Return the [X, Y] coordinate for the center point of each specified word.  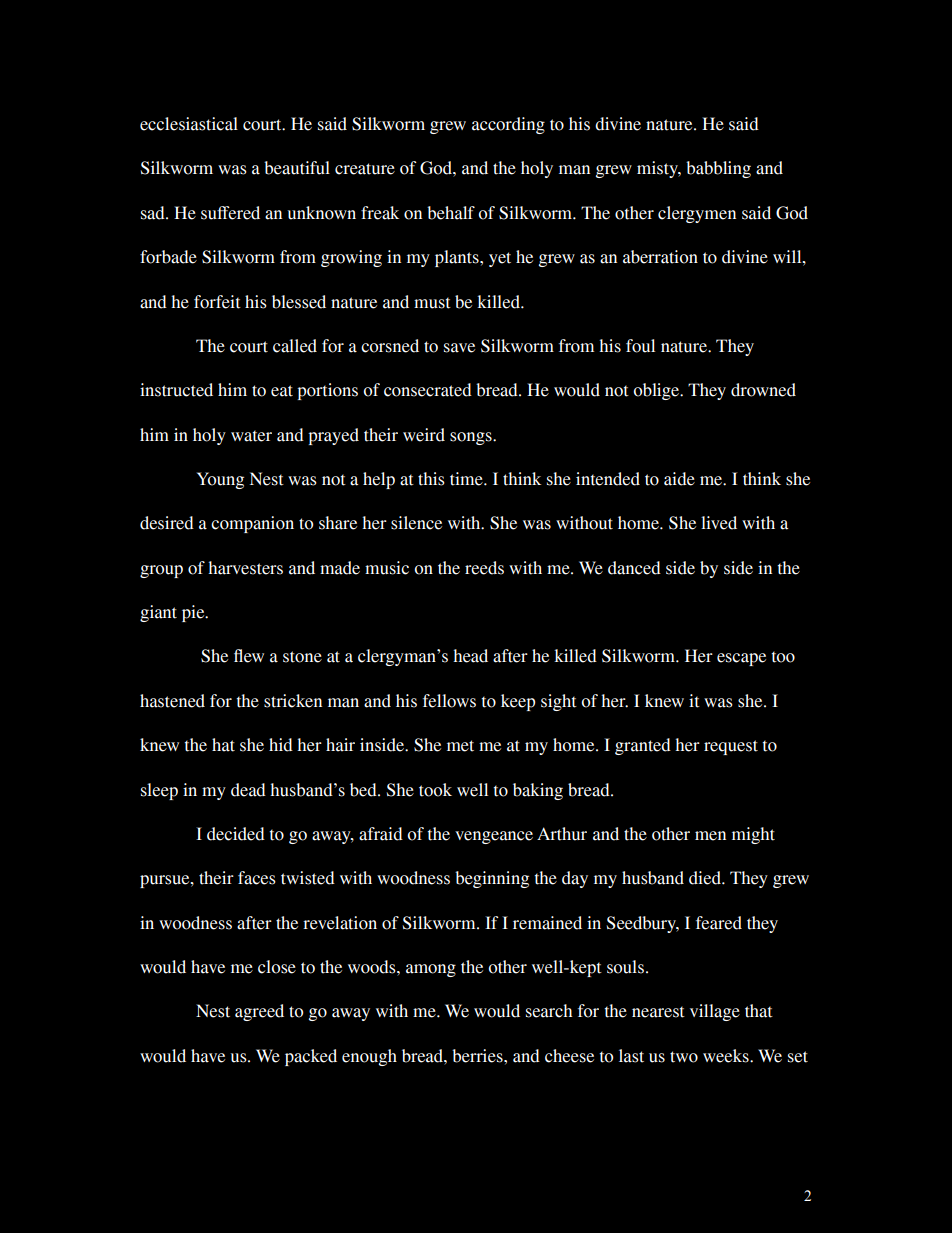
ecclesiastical [189, 124]
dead [248, 790]
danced [634, 568]
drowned [763, 390]
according [508, 125]
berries [478, 1056]
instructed [176, 390]
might [753, 835]
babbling [718, 169]
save [459, 348]
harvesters [245, 568]
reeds [484, 568]
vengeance [494, 837]
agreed [259, 1012]
